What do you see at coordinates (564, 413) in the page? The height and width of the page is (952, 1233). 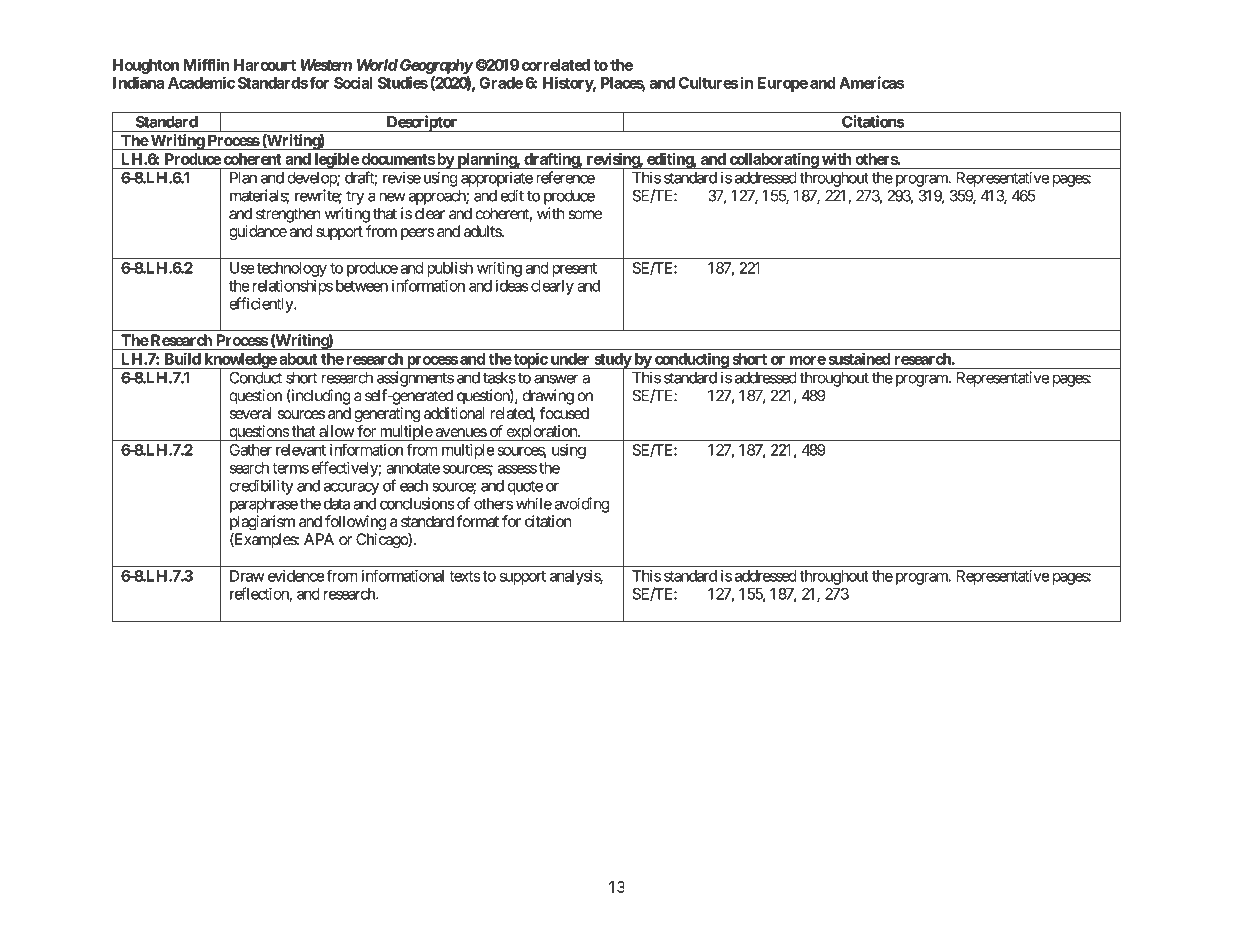 I see `focused` at bounding box center [564, 413].
